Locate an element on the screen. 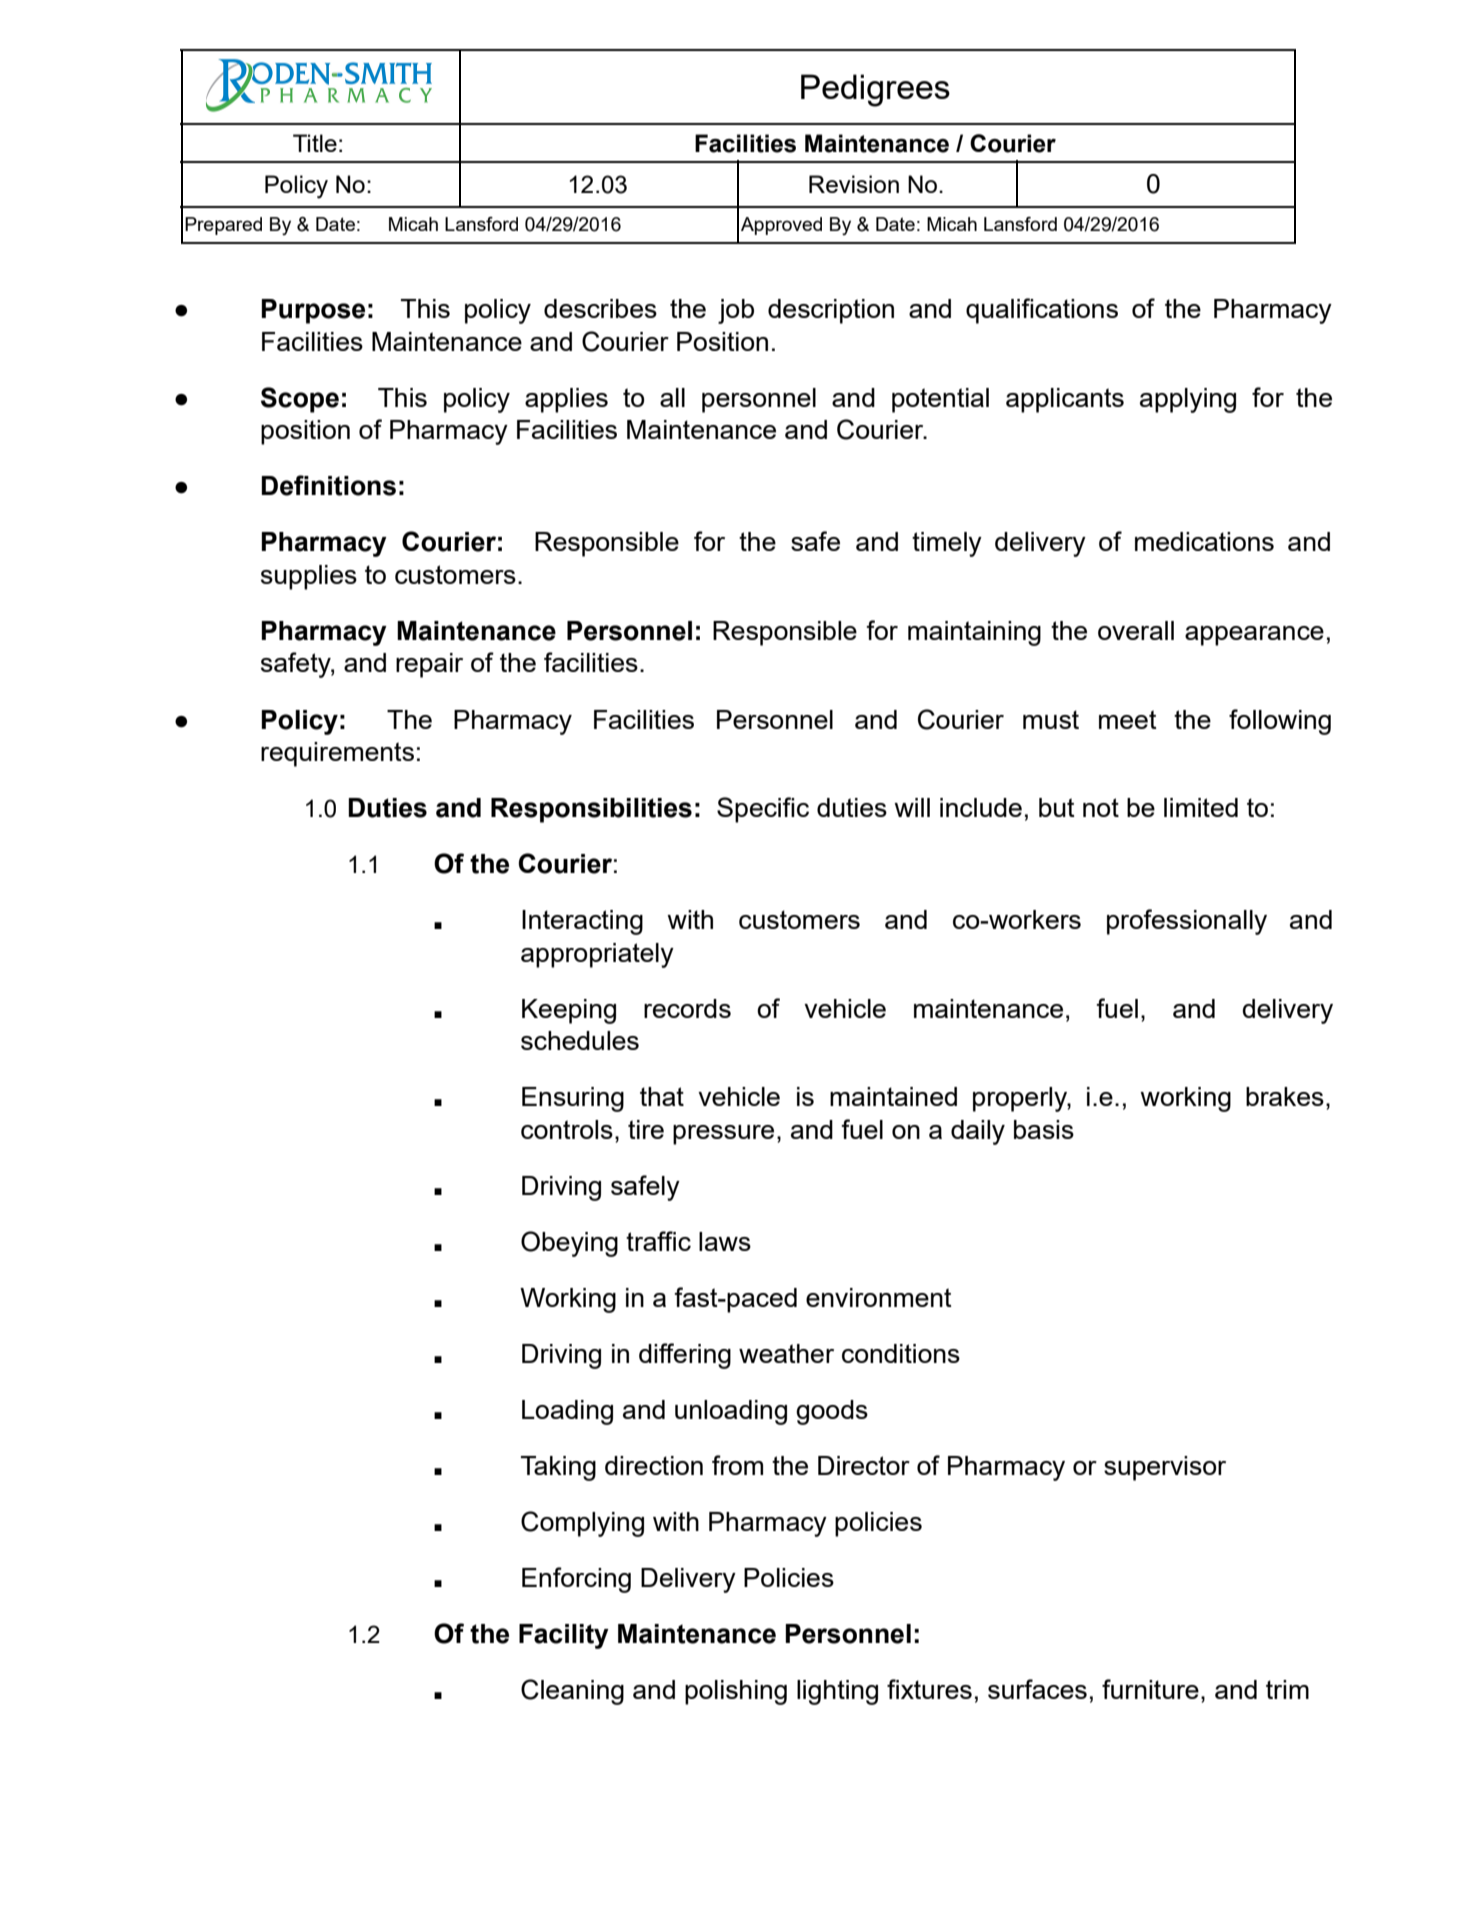 The height and width of the screenshot is (1909, 1475). Revision is located at coordinates (854, 184).
